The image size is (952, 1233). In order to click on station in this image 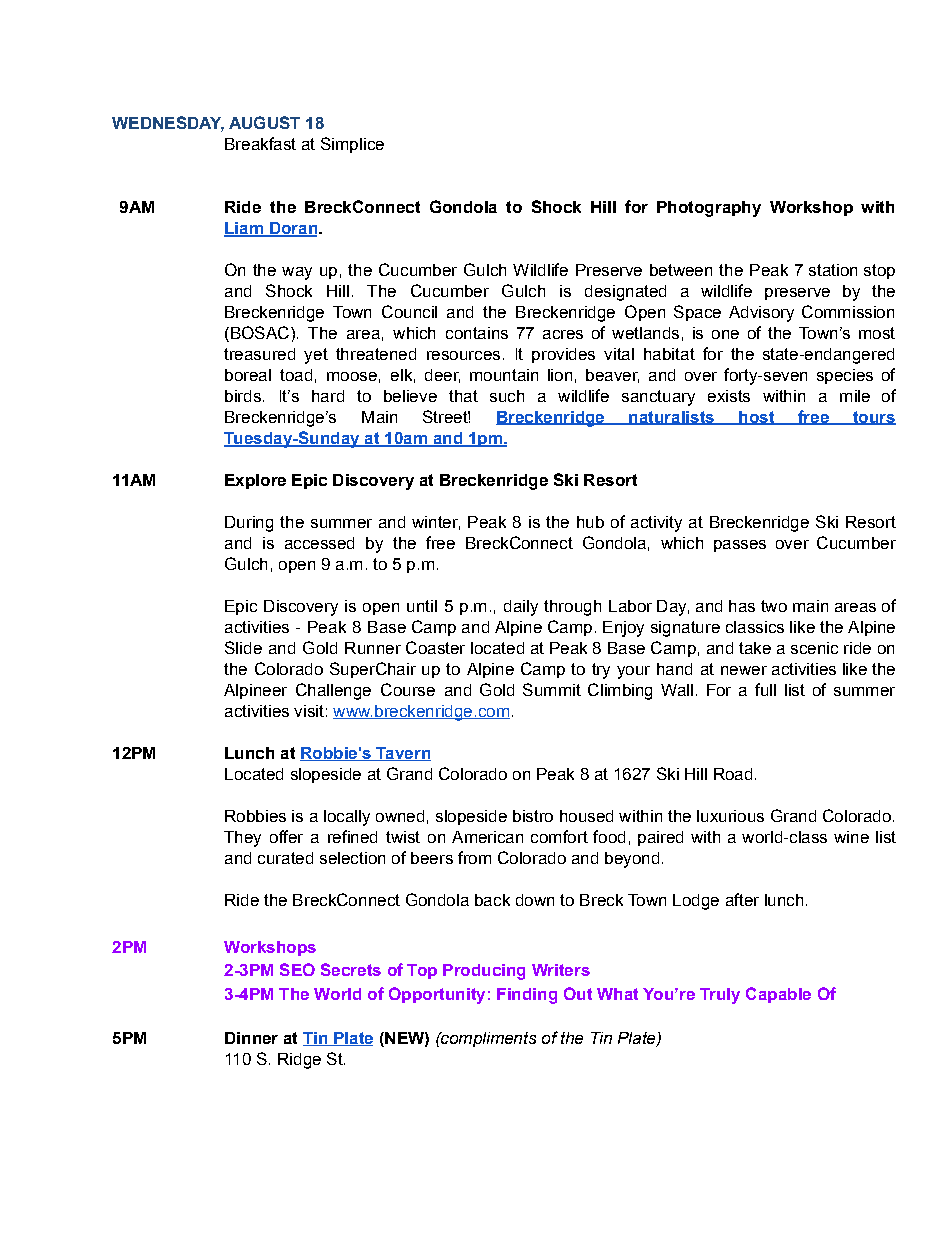, I will do `click(833, 270)`.
